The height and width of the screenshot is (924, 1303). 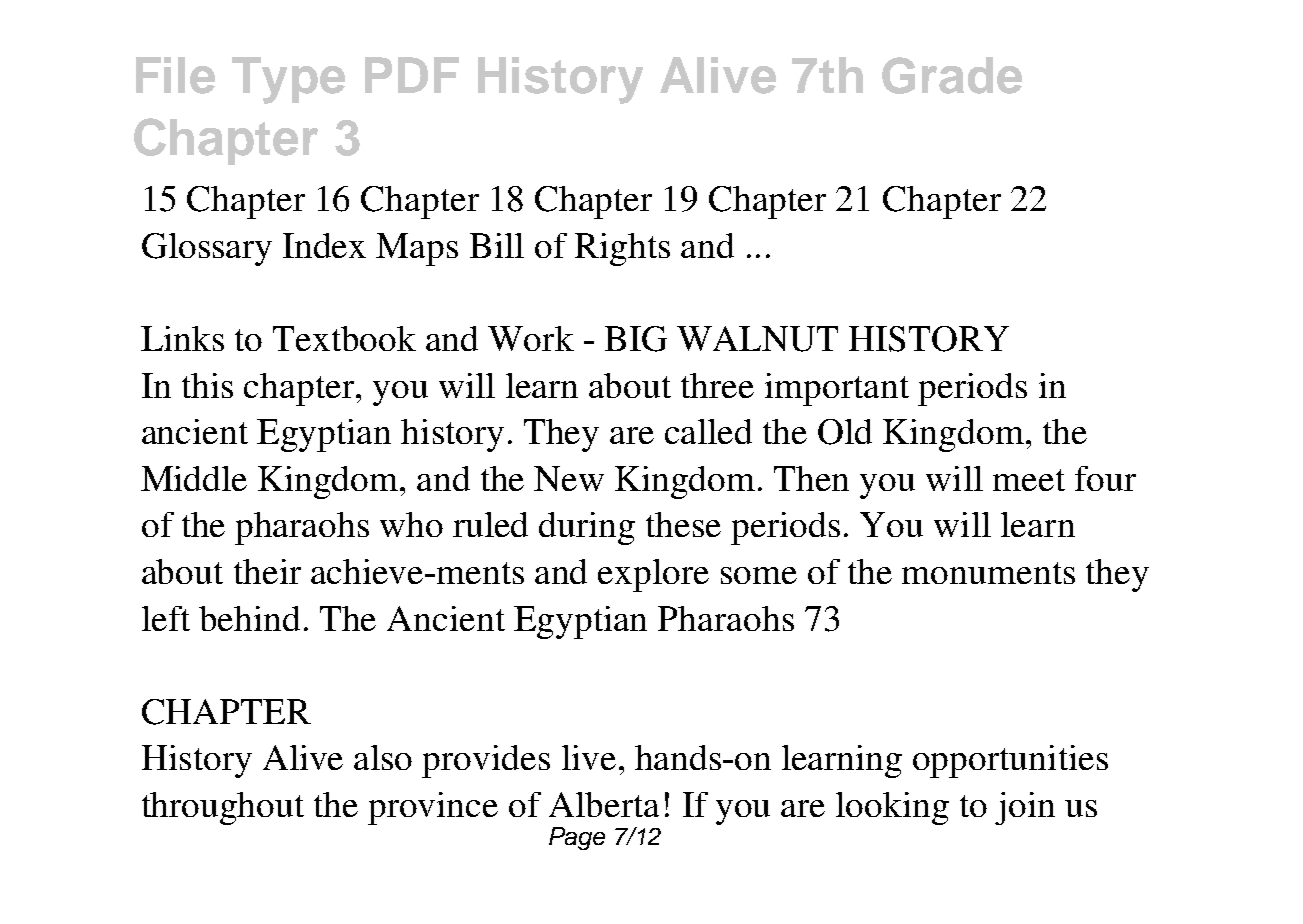 I want to click on throughout, so click(x=223, y=808).
